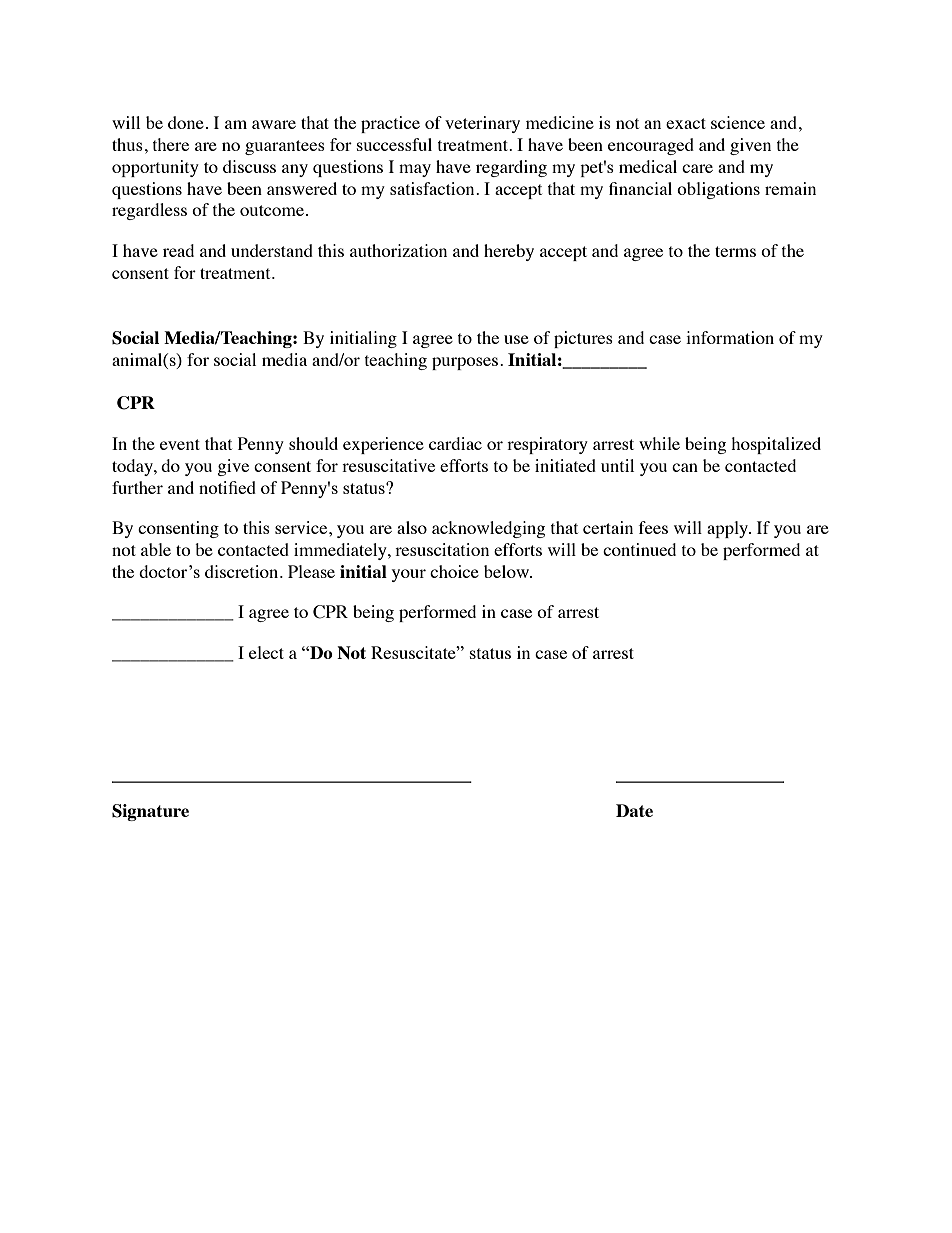  Describe the element at coordinates (171, 144) in the screenshot. I see `there` at that location.
